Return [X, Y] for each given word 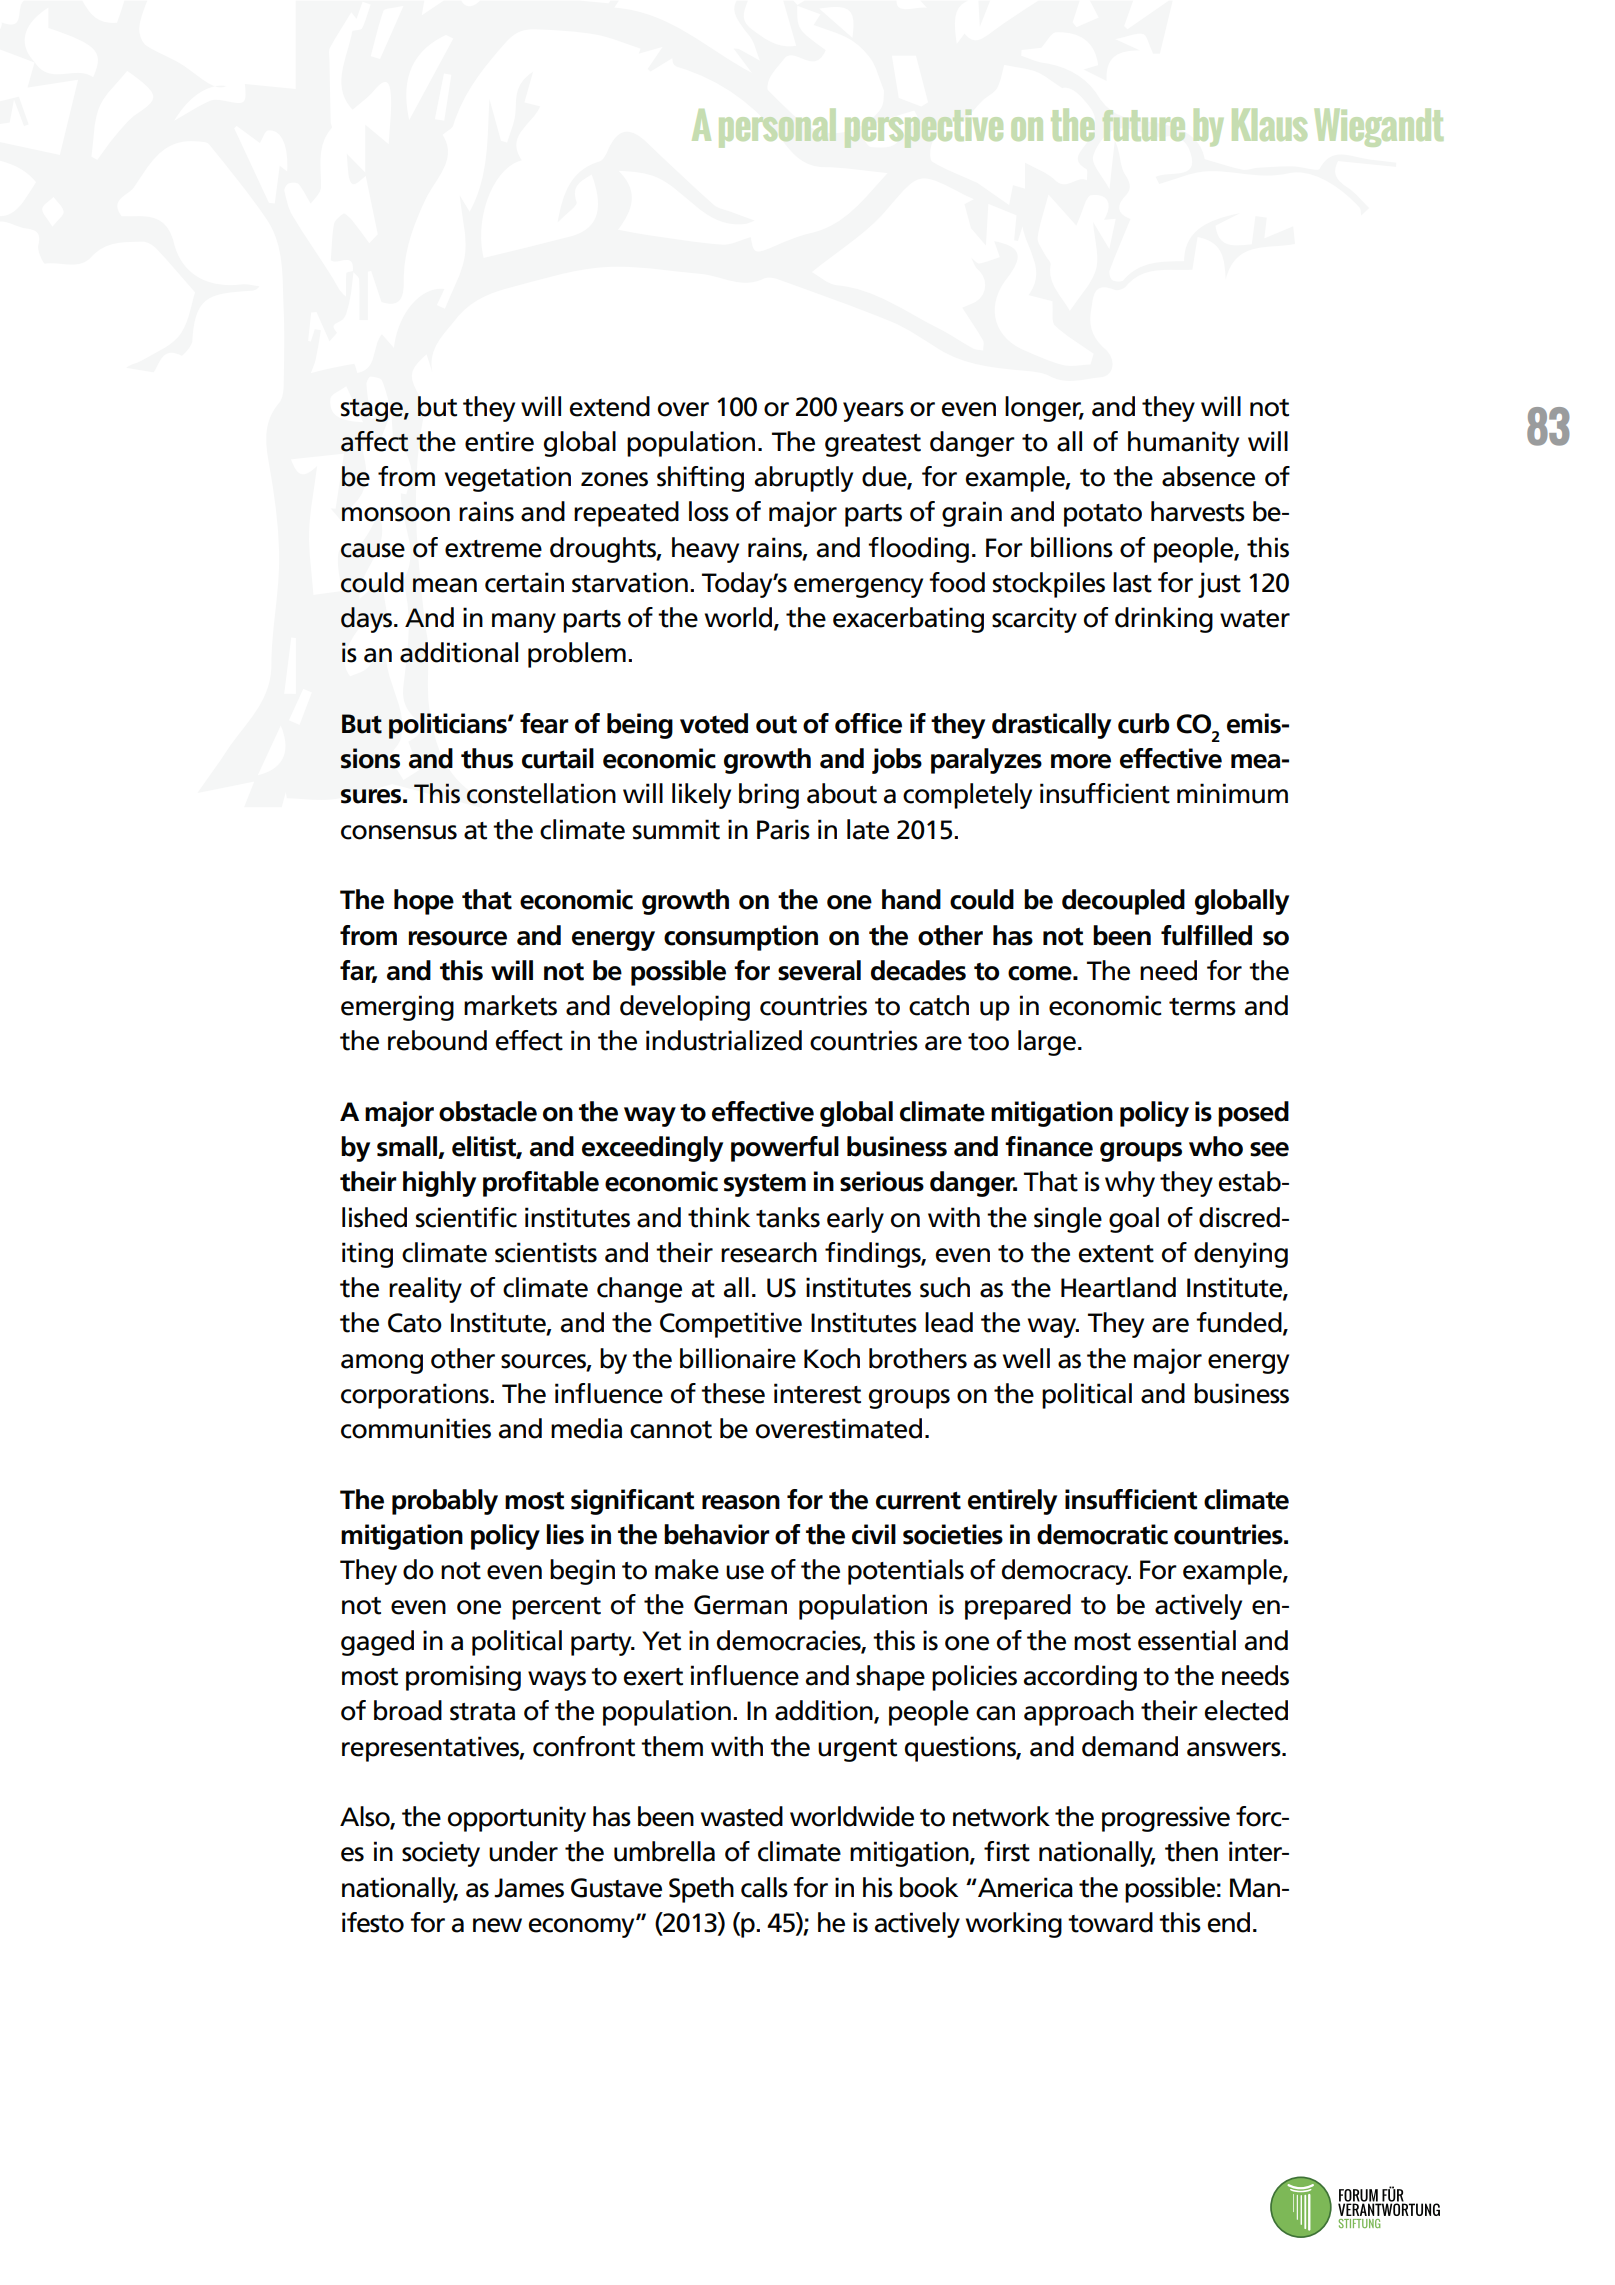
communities [416, 1428]
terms [1202, 1007]
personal [777, 128]
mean [445, 585]
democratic [1102, 1534]
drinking [1164, 620]
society [441, 1854]
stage [373, 410]
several [819, 970]
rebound [437, 1040]
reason [741, 1502]
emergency [858, 588]
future [1144, 125]
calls [764, 1887]
